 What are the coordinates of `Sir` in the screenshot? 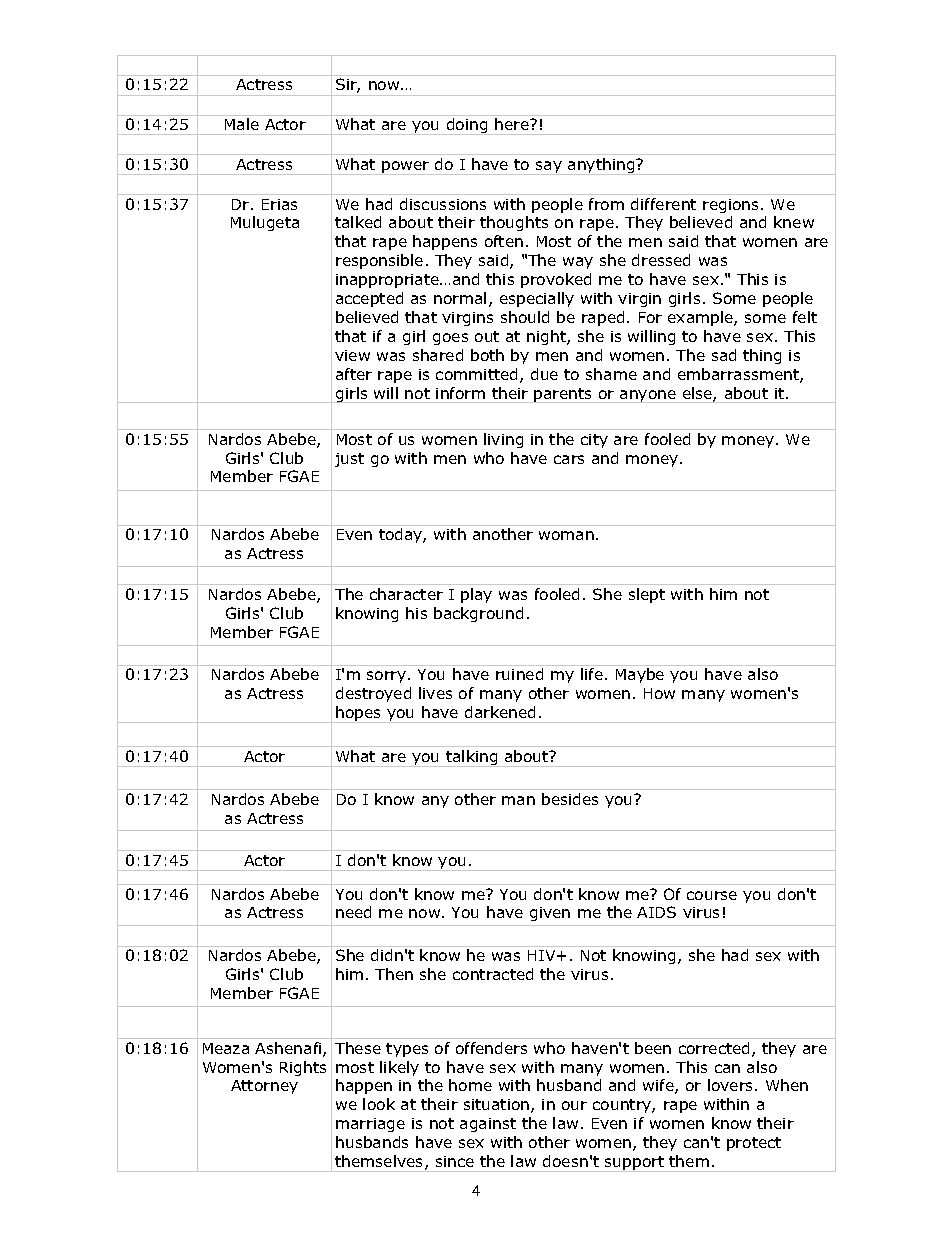 It's located at (348, 85).
